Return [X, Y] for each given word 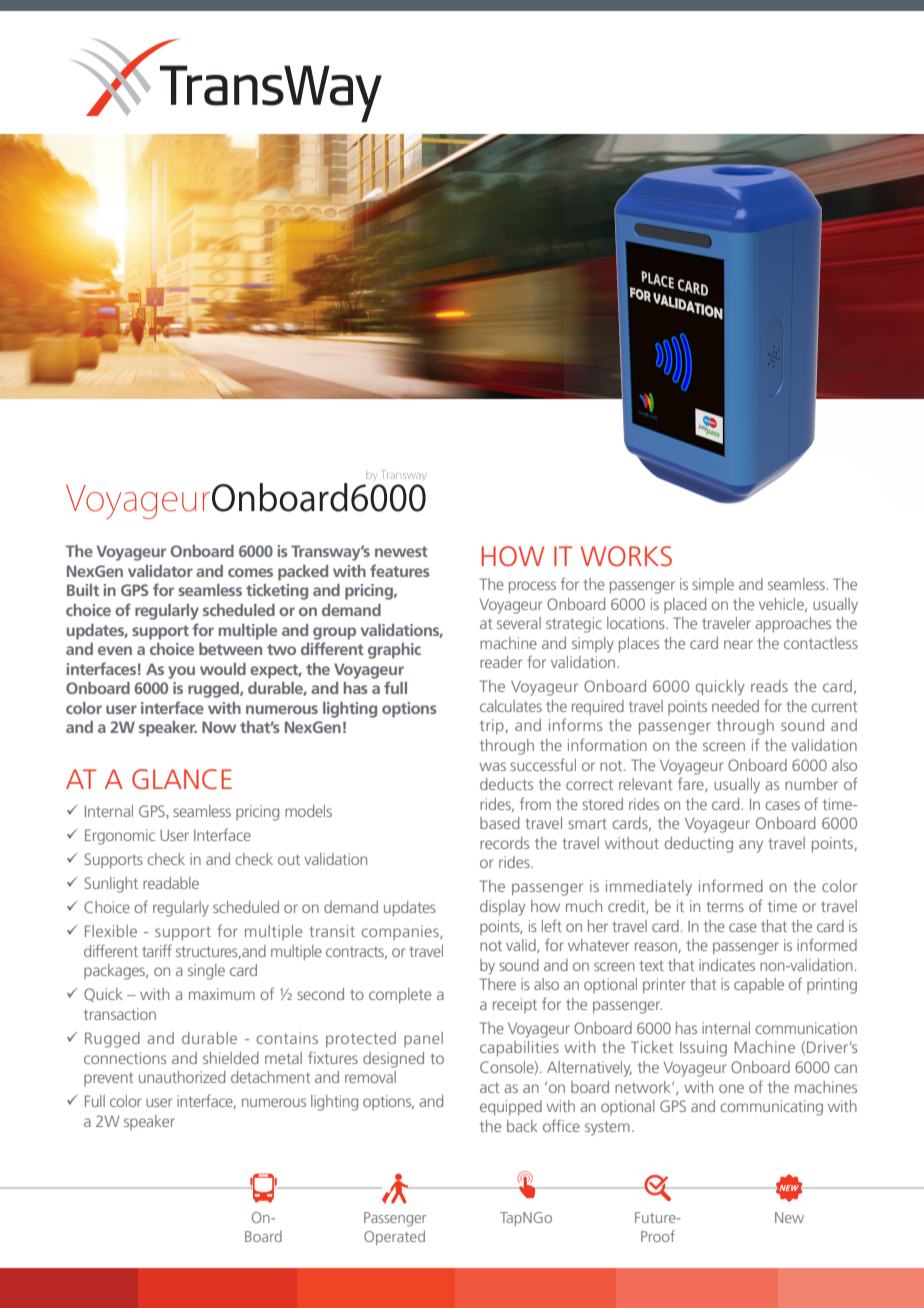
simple [713, 586]
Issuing [703, 1049]
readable [171, 883]
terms [725, 906]
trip [493, 727]
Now [219, 727]
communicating [771, 1108]
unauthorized [182, 1077]
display [502, 908]
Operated [394, 1237]
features [400, 570]
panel [423, 1039]
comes [250, 572]
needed [735, 706]
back [522, 1126]
